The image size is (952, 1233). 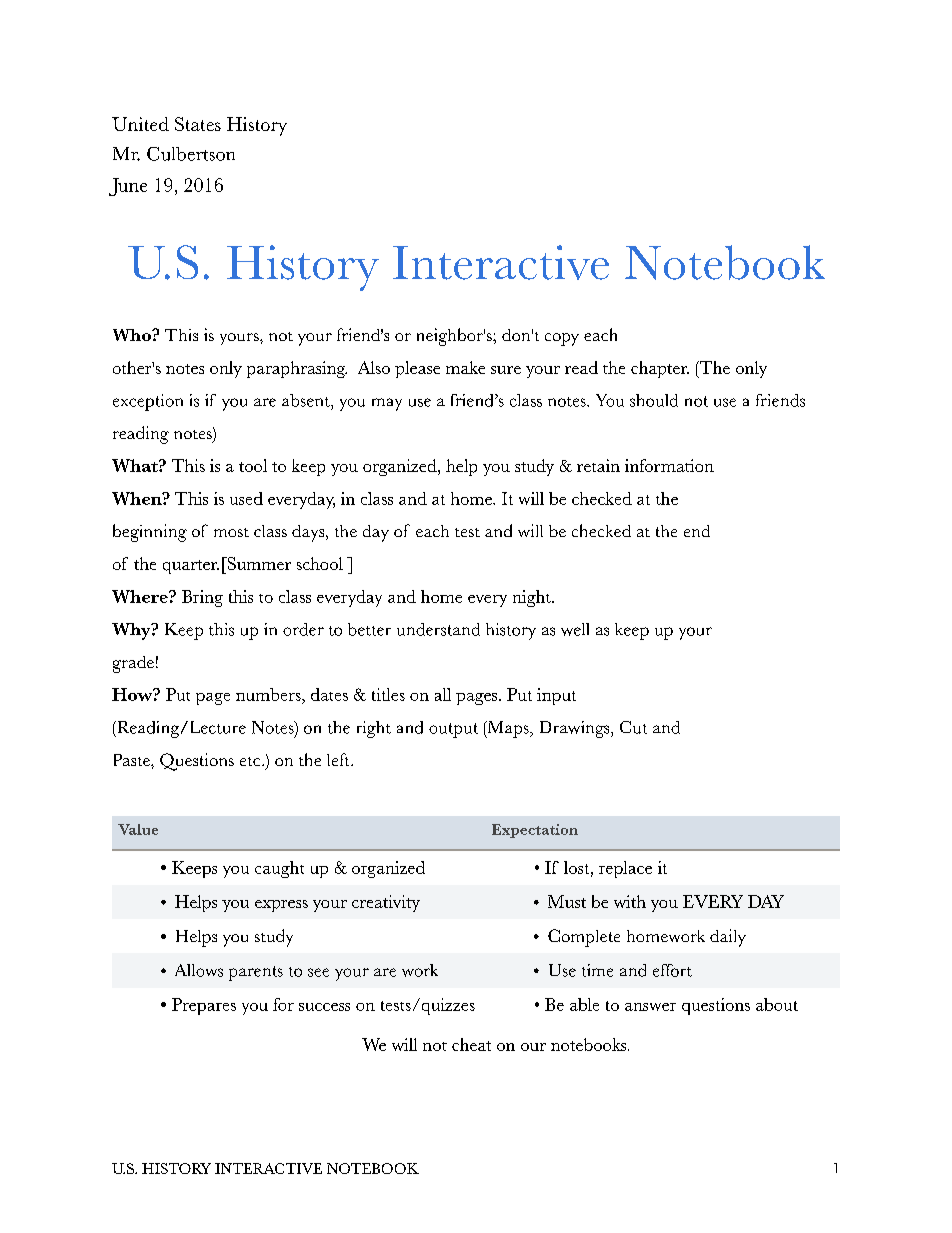 I want to click on Cut, so click(x=633, y=727).
